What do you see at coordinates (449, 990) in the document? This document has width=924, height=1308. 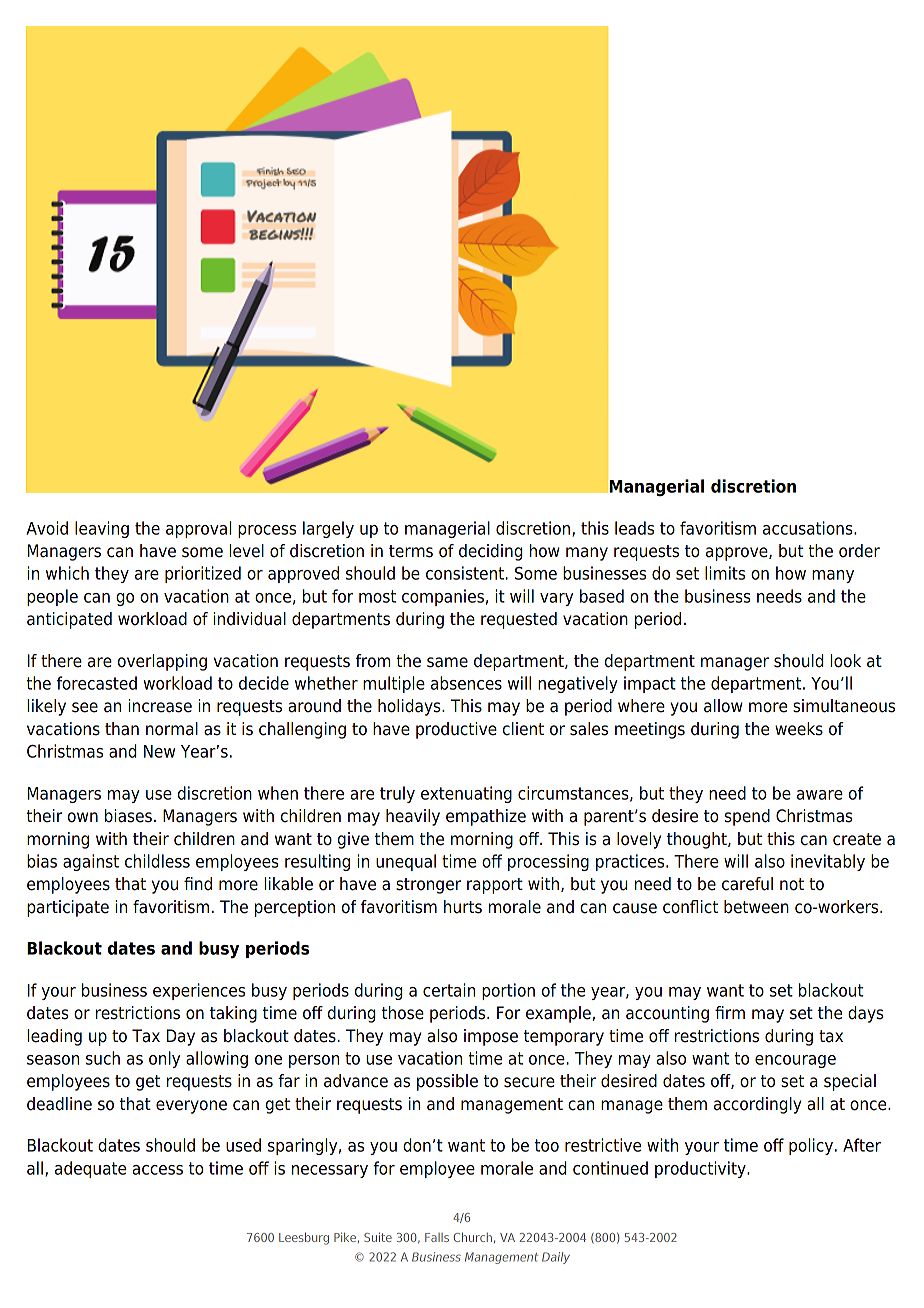 I see `certain` at bounding box center [449, 990].
